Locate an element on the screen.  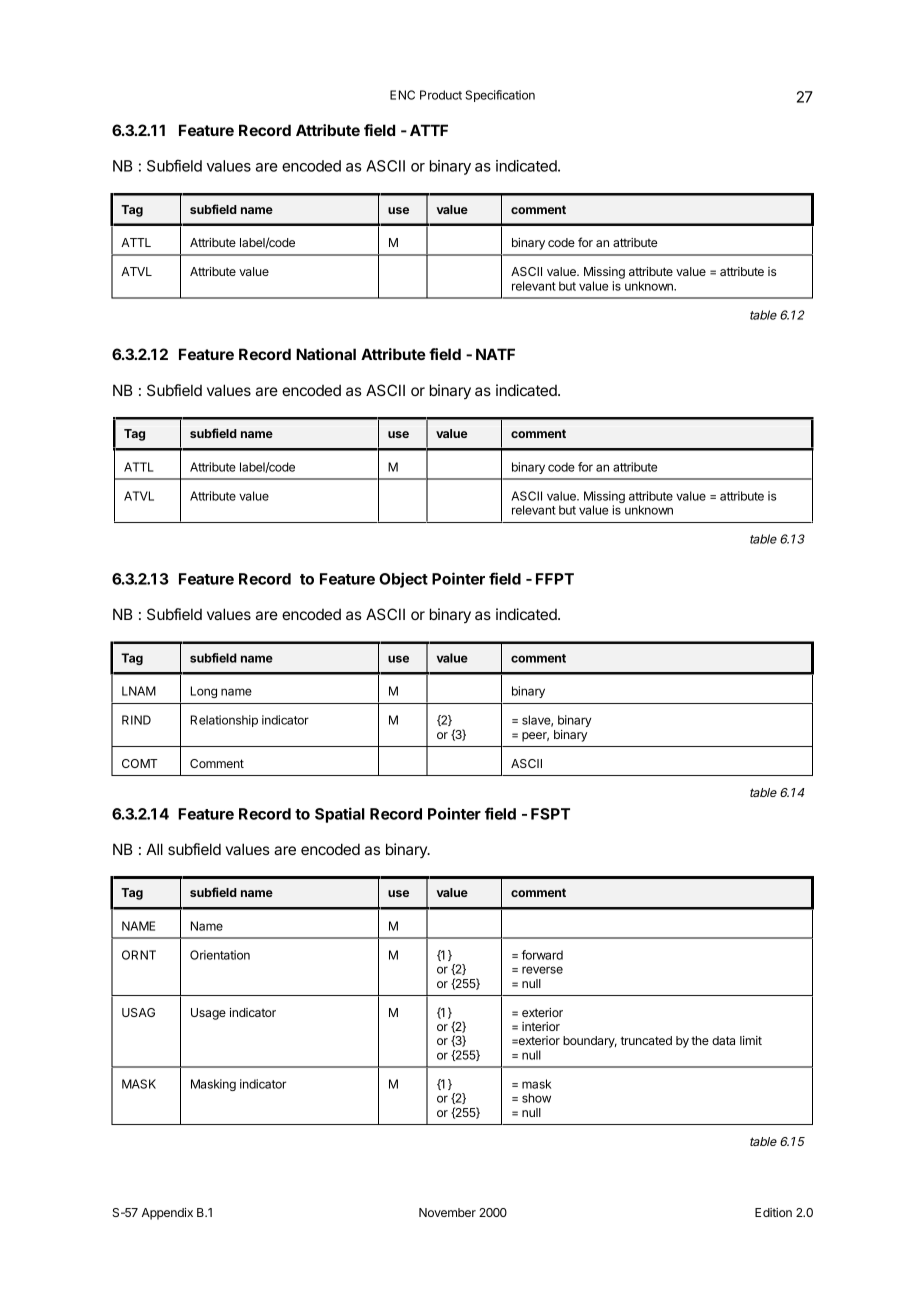
Product is located at coordinates (441, 95).
